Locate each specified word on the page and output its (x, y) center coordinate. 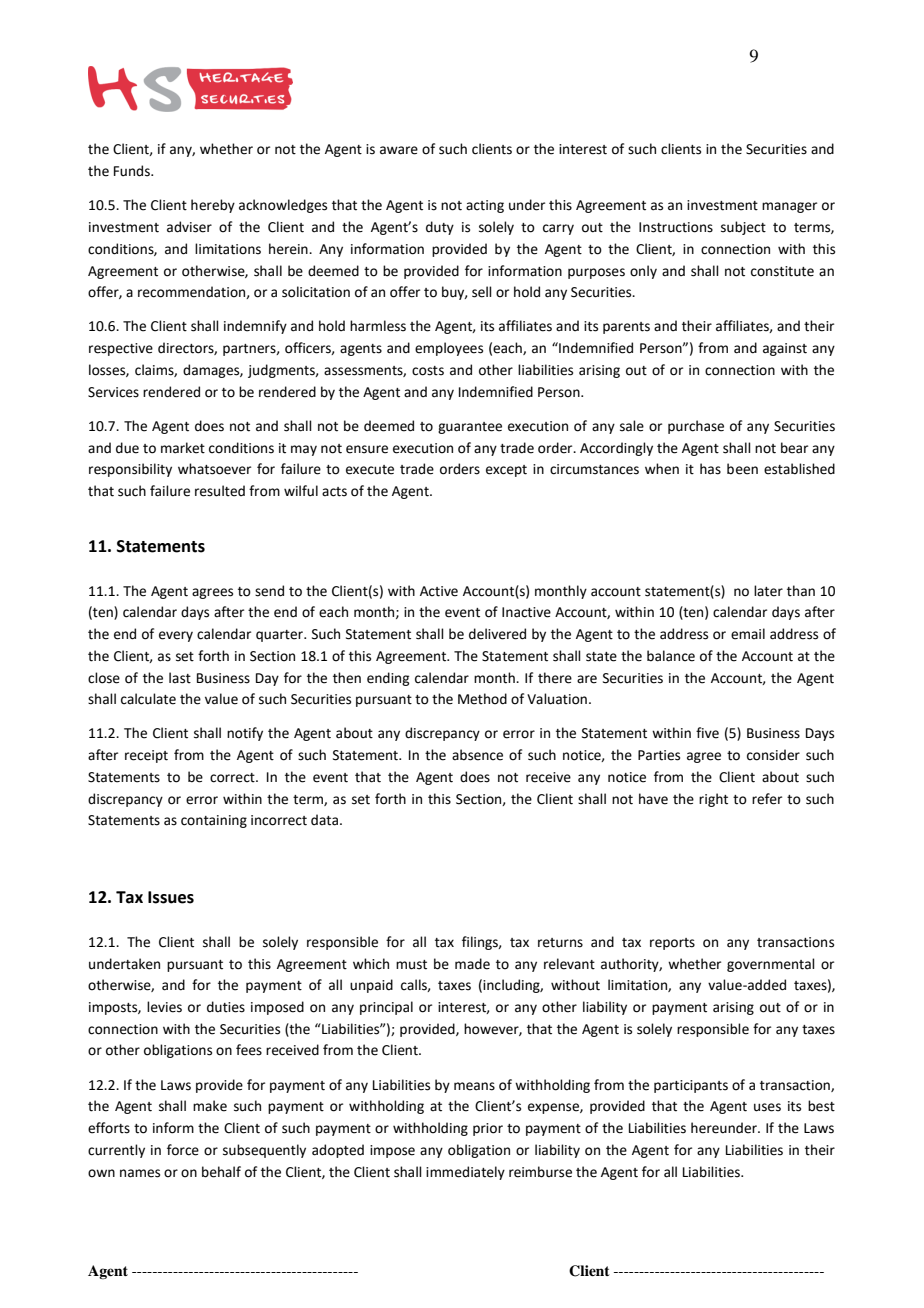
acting (485, 206)
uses (767, 1107)
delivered (497, 634)
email (748, 634)
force (183, 1150)
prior (488, 1129)
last (180, 678)
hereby (213, 206)
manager (789, 207)
